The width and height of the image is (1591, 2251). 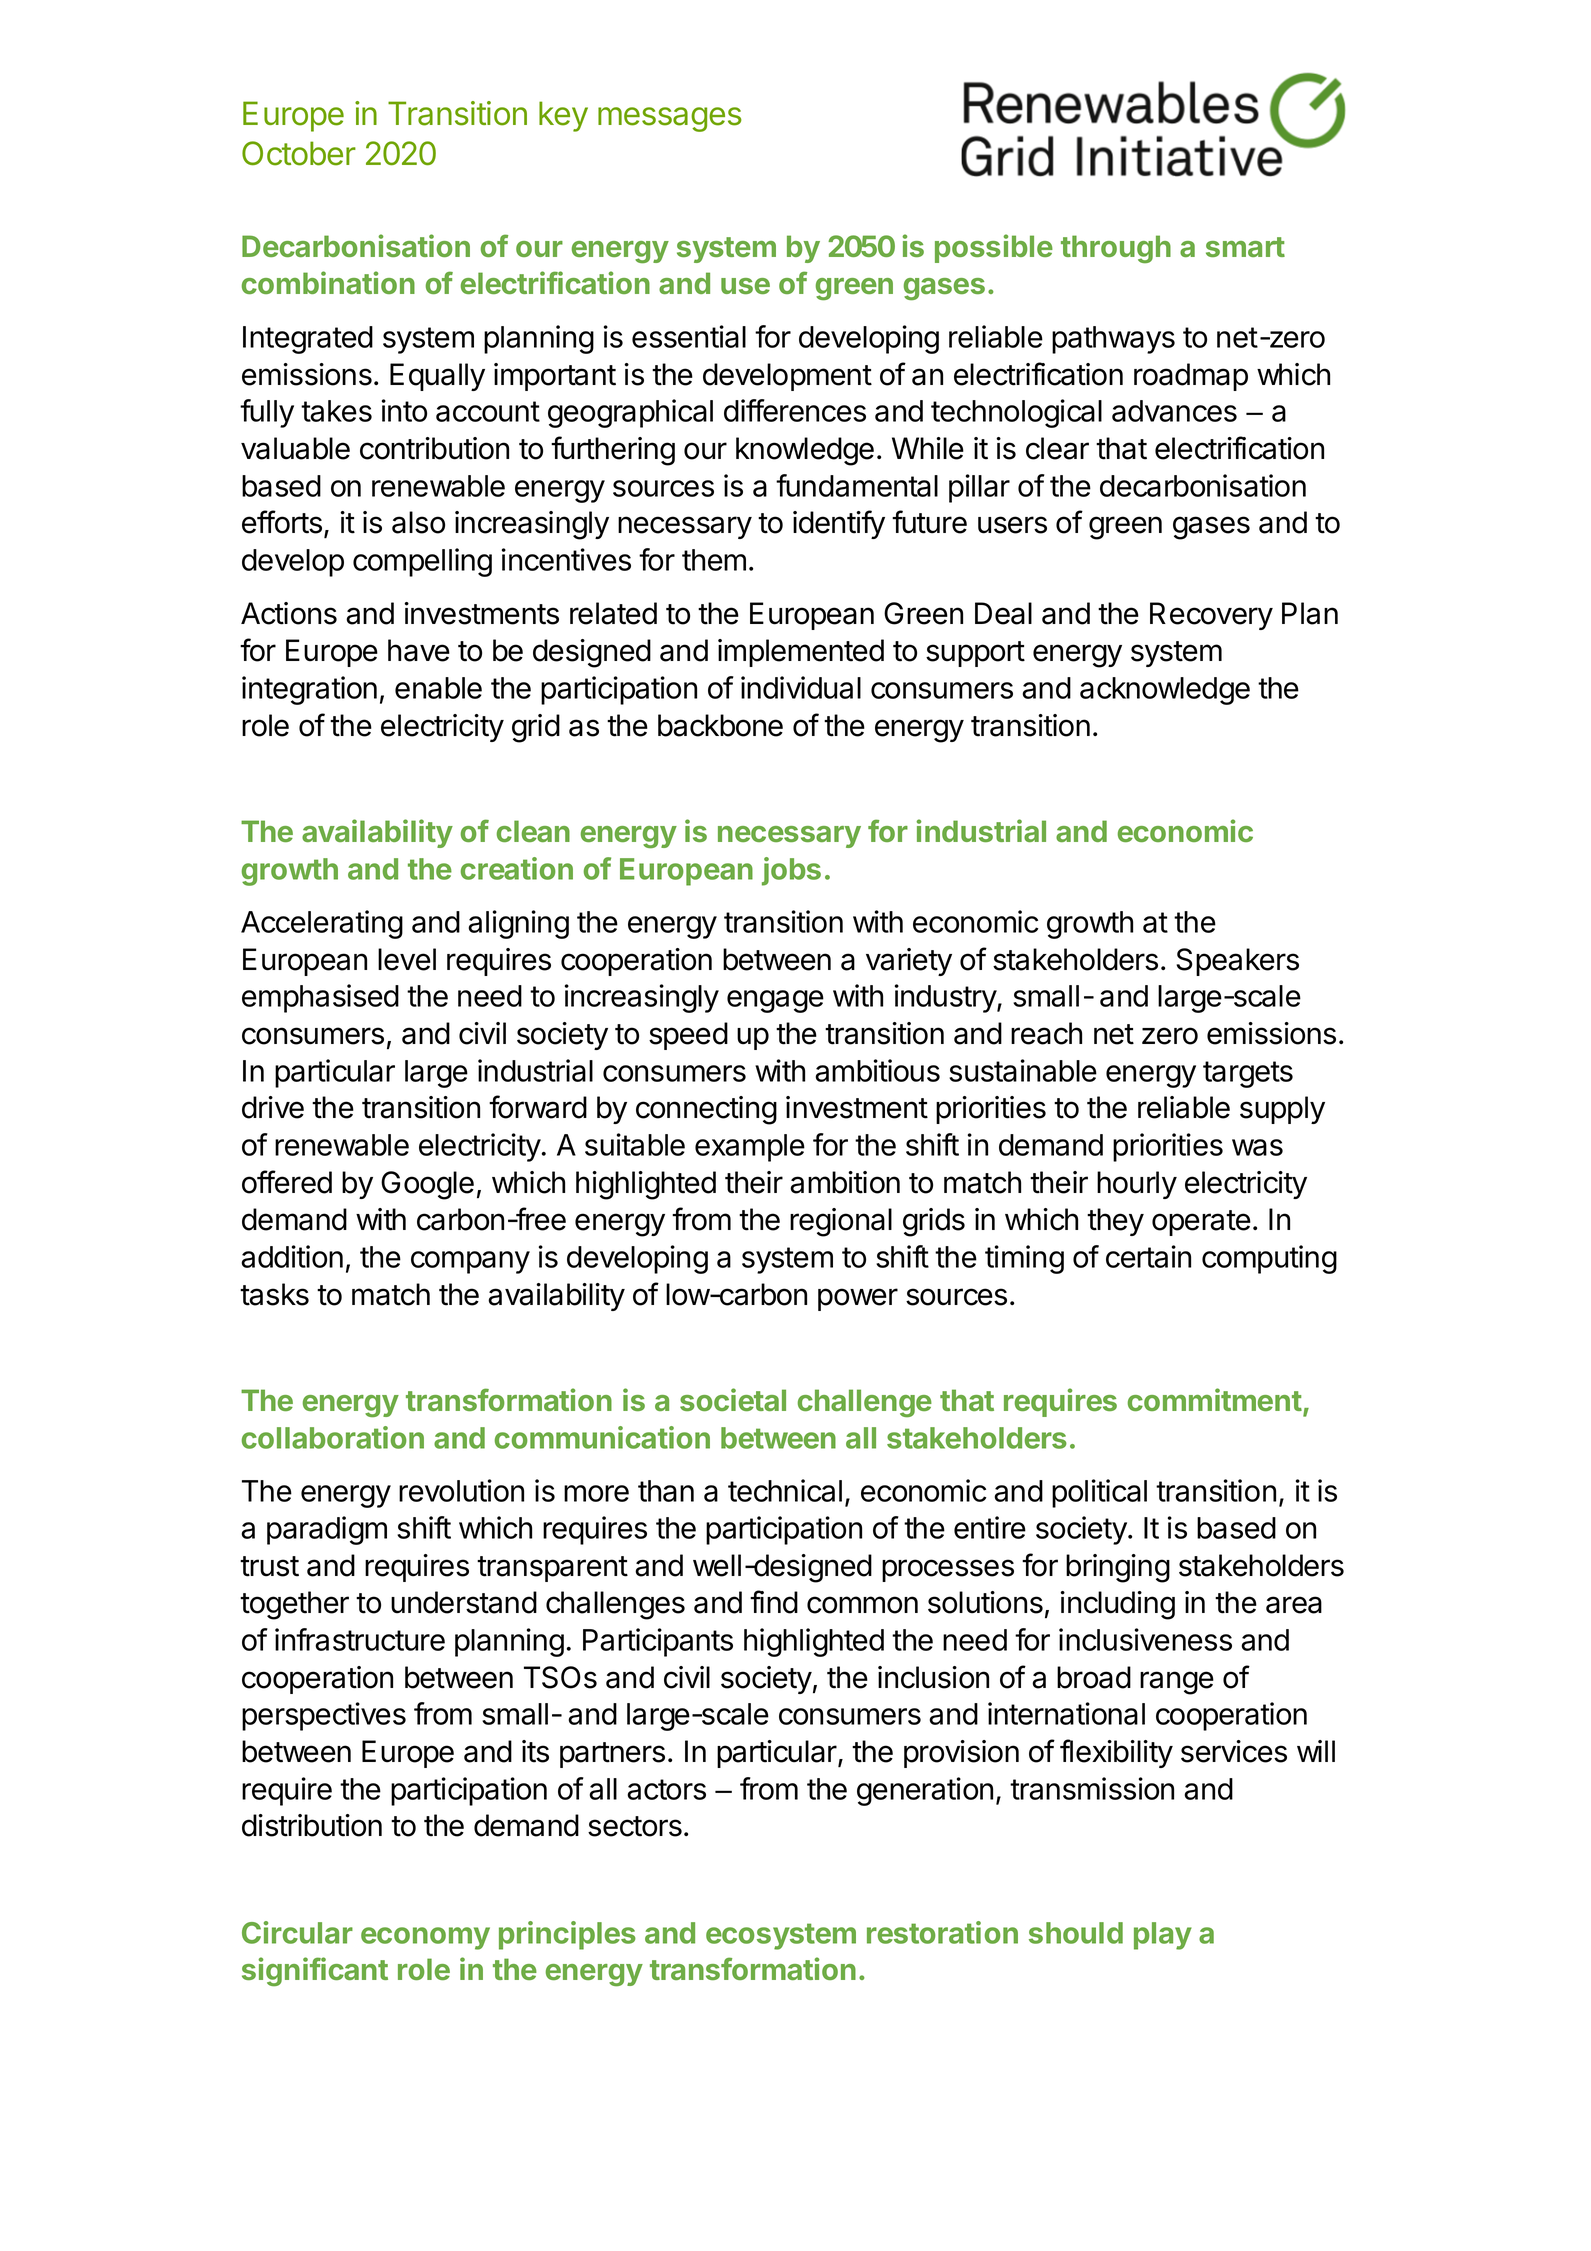 I want to click on emphasised, so click(x=320, y=998).
